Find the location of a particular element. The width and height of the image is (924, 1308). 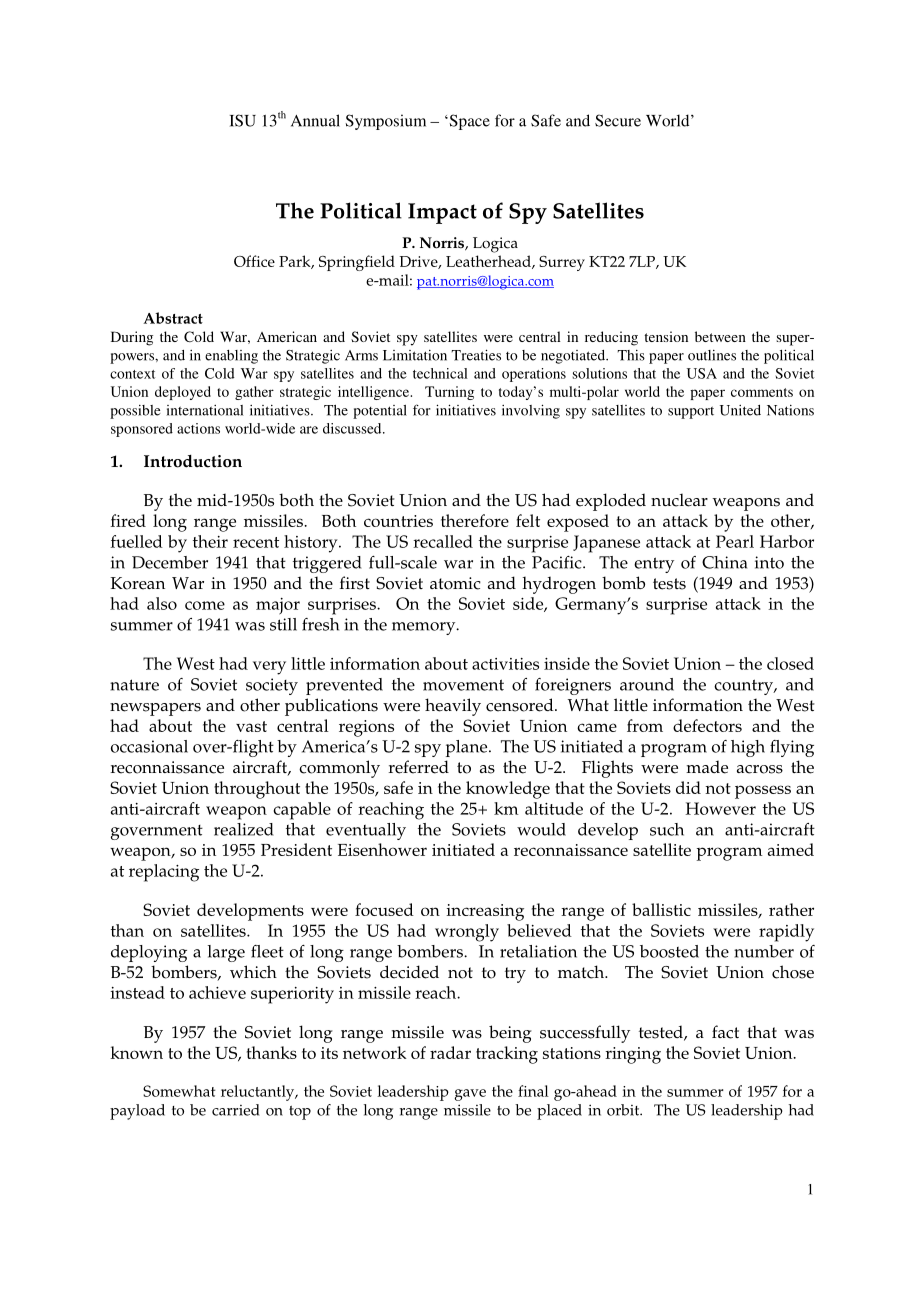

Space is located at coordinates (468, 122).
